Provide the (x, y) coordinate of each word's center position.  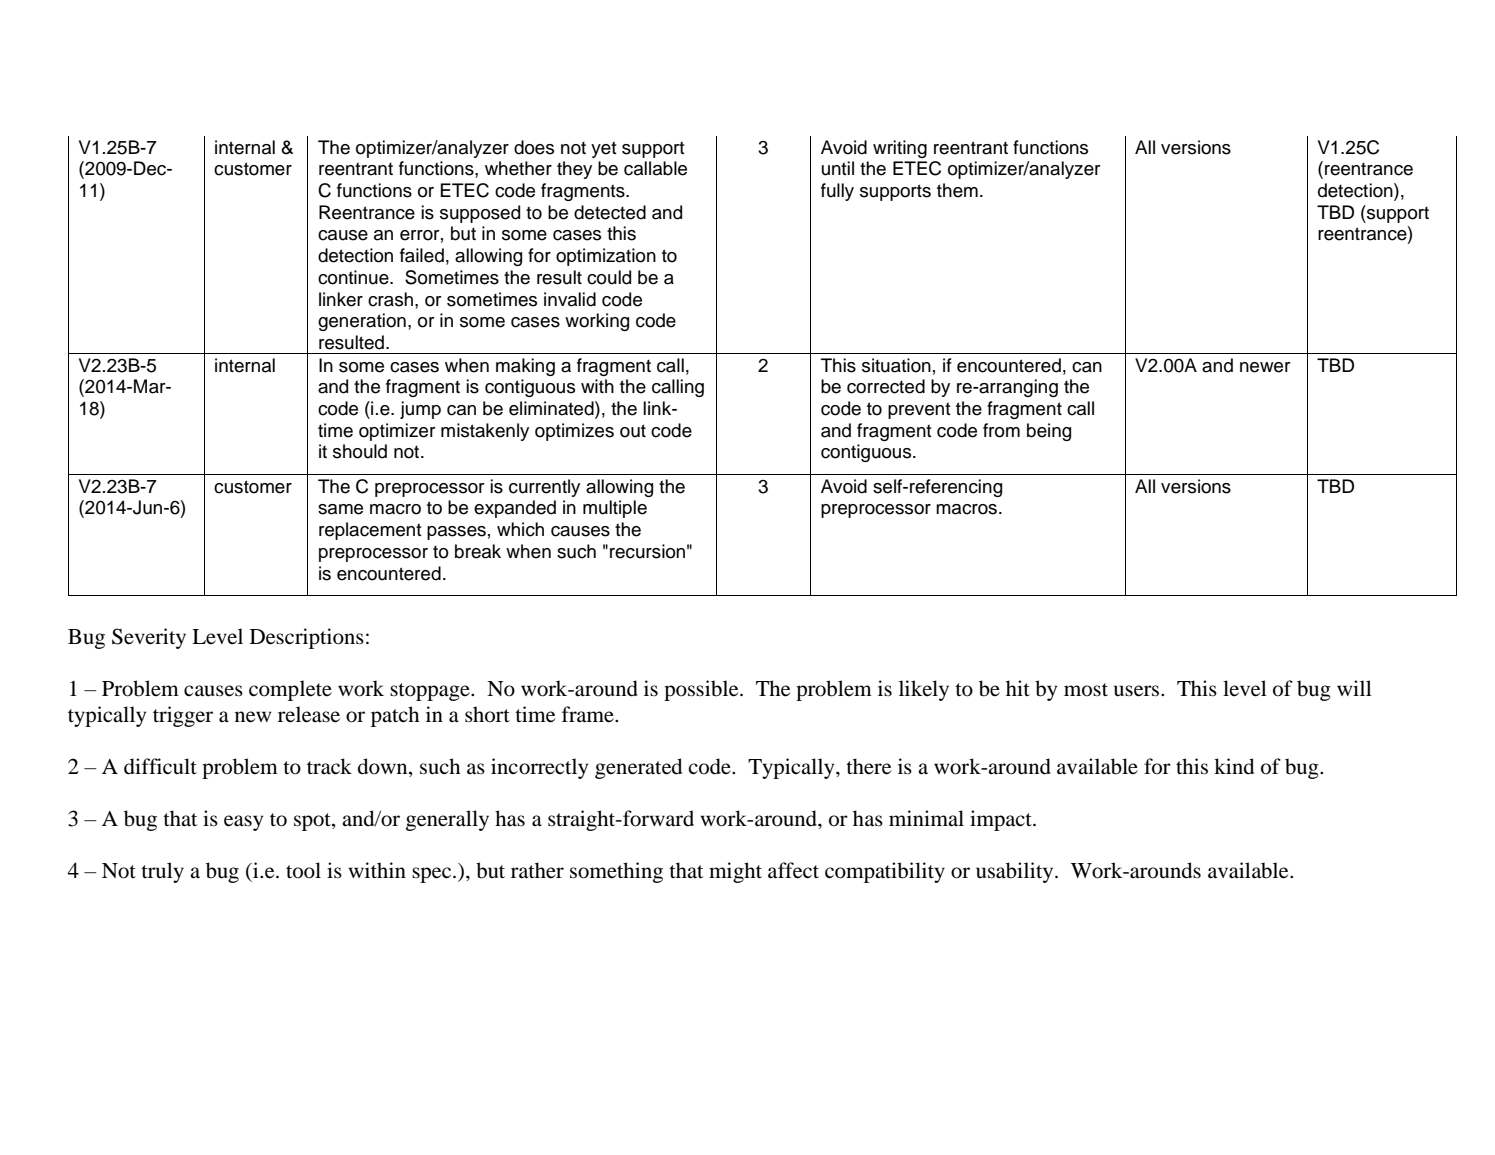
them (957, 190)
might (735, 872)
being (1049, 432)
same (340, 509)
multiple (615, 509)
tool (303, 870)
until (838, 168)
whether (518, 168)
